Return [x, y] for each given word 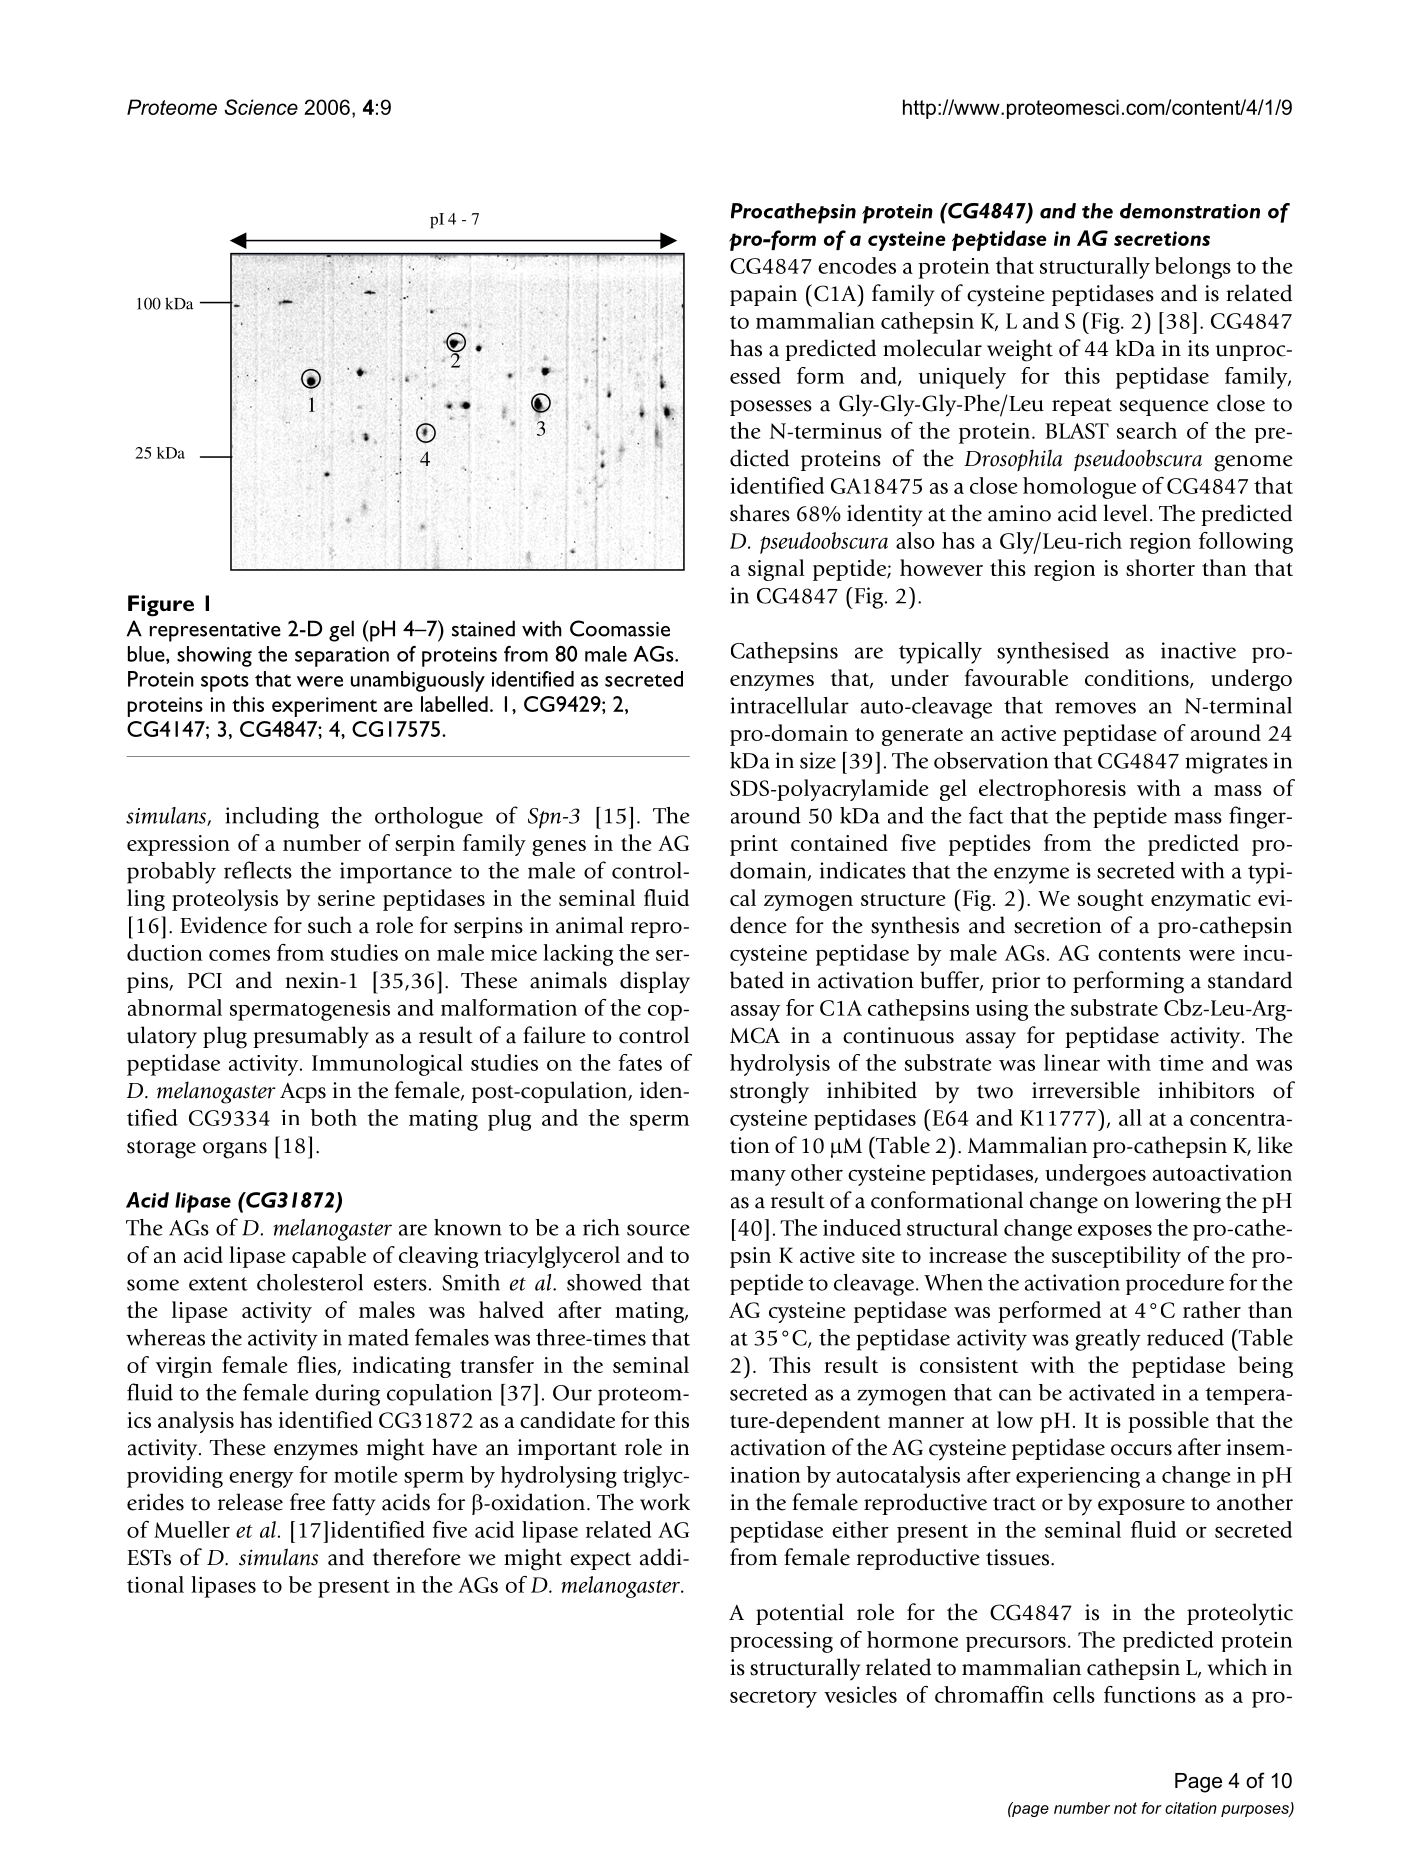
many [758, 1178]
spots [225, 683]
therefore [417, 1557]
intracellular [789, 705]
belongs [1193, 268]
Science [261, 107]
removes [1095, 708]
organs [235, 1150]
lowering [1178, 1202]
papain [763, 295]
